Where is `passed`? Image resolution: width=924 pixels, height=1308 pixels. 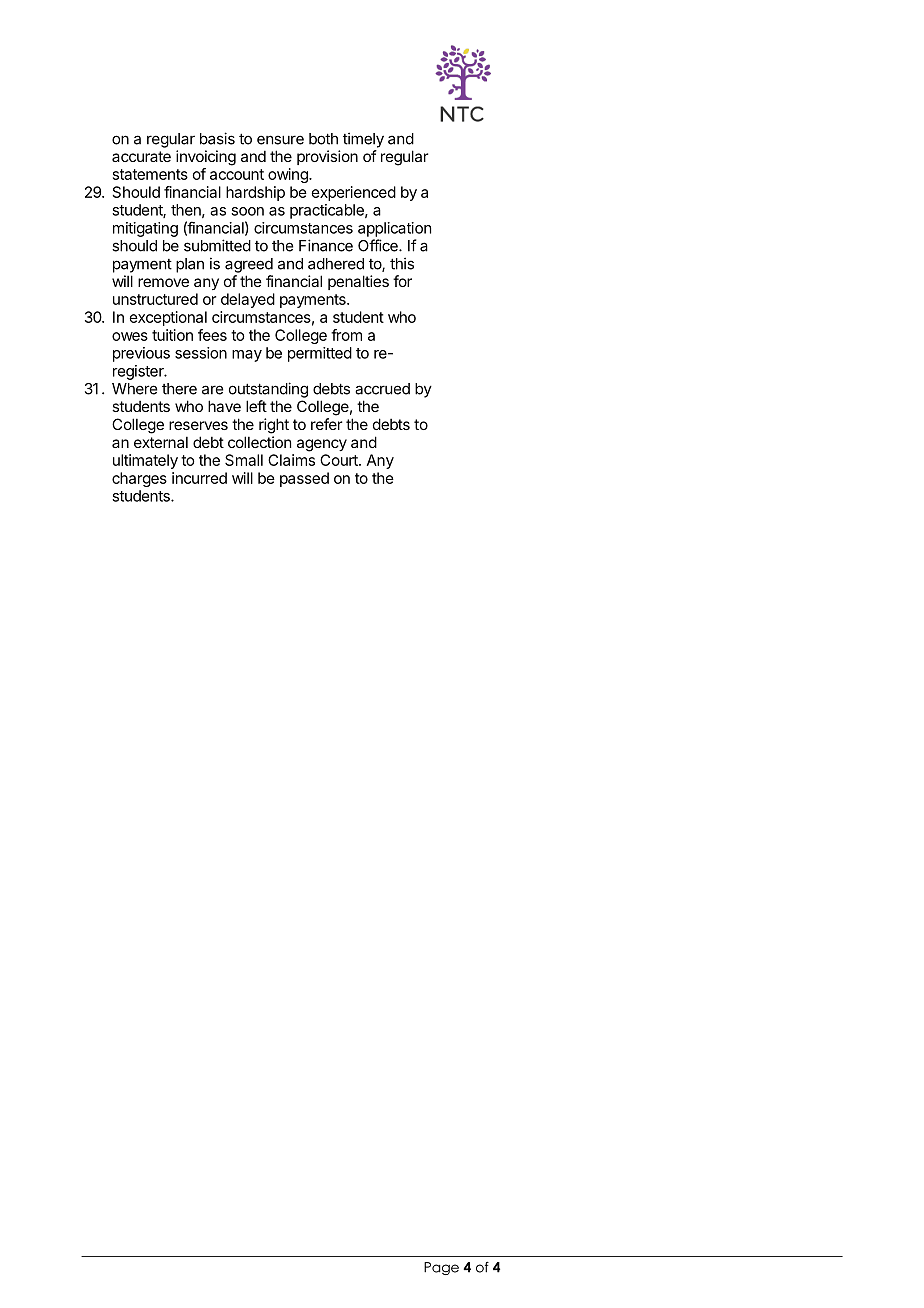 passed is located at coordinates (304, 479).
